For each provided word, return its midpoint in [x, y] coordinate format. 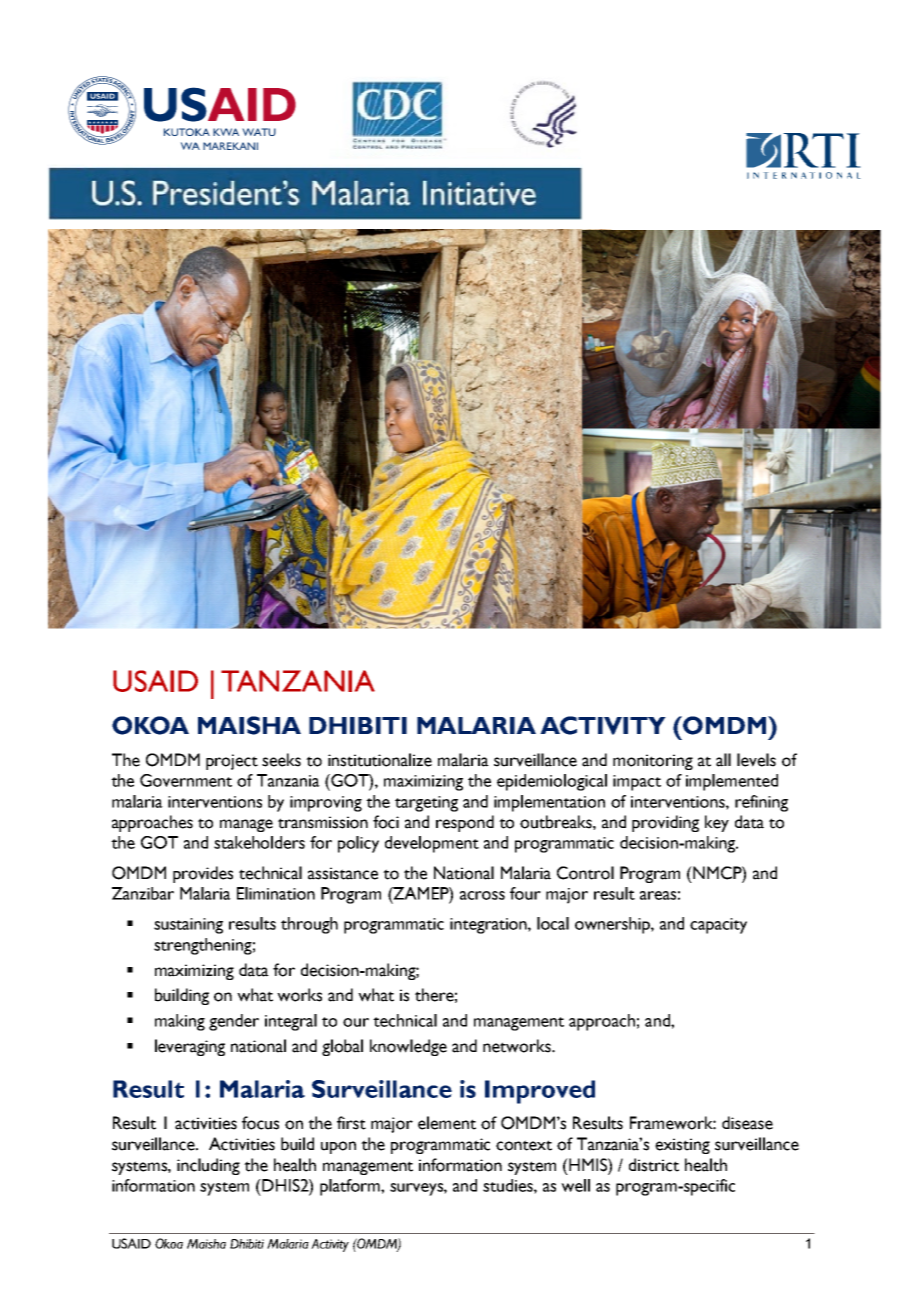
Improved [540, 1092]
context [524, 1145]
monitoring [653, 762]
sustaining [188, 926]
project [232, 762]
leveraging [190, 1047]
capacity [718, 926]
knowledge [408, 1047]
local [553, 923]
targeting [426, 804]
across [482, 895]
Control [585, 873]
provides [203, 874]
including [208, 1166]
